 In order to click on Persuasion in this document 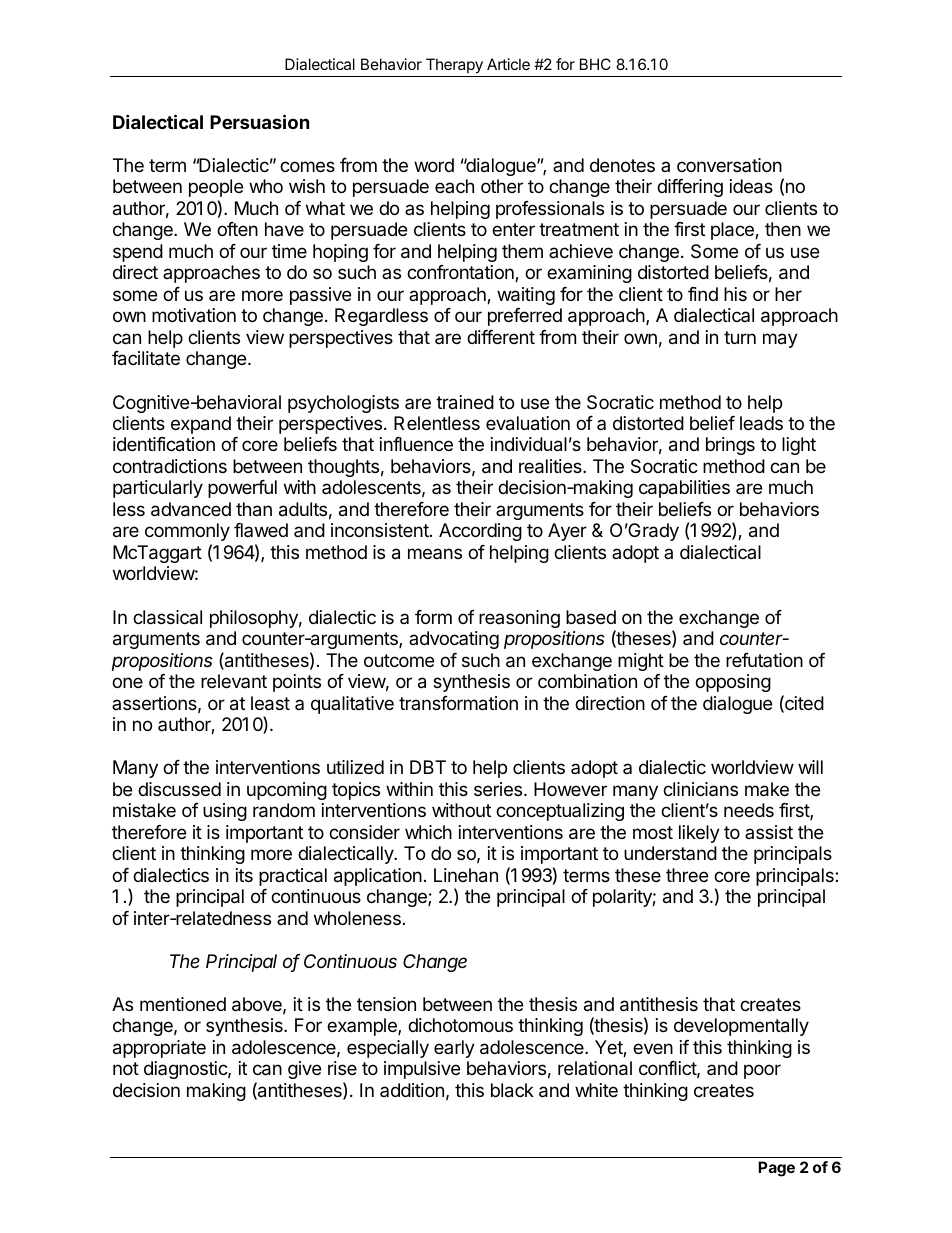, I will do `click(260, 121)`.
